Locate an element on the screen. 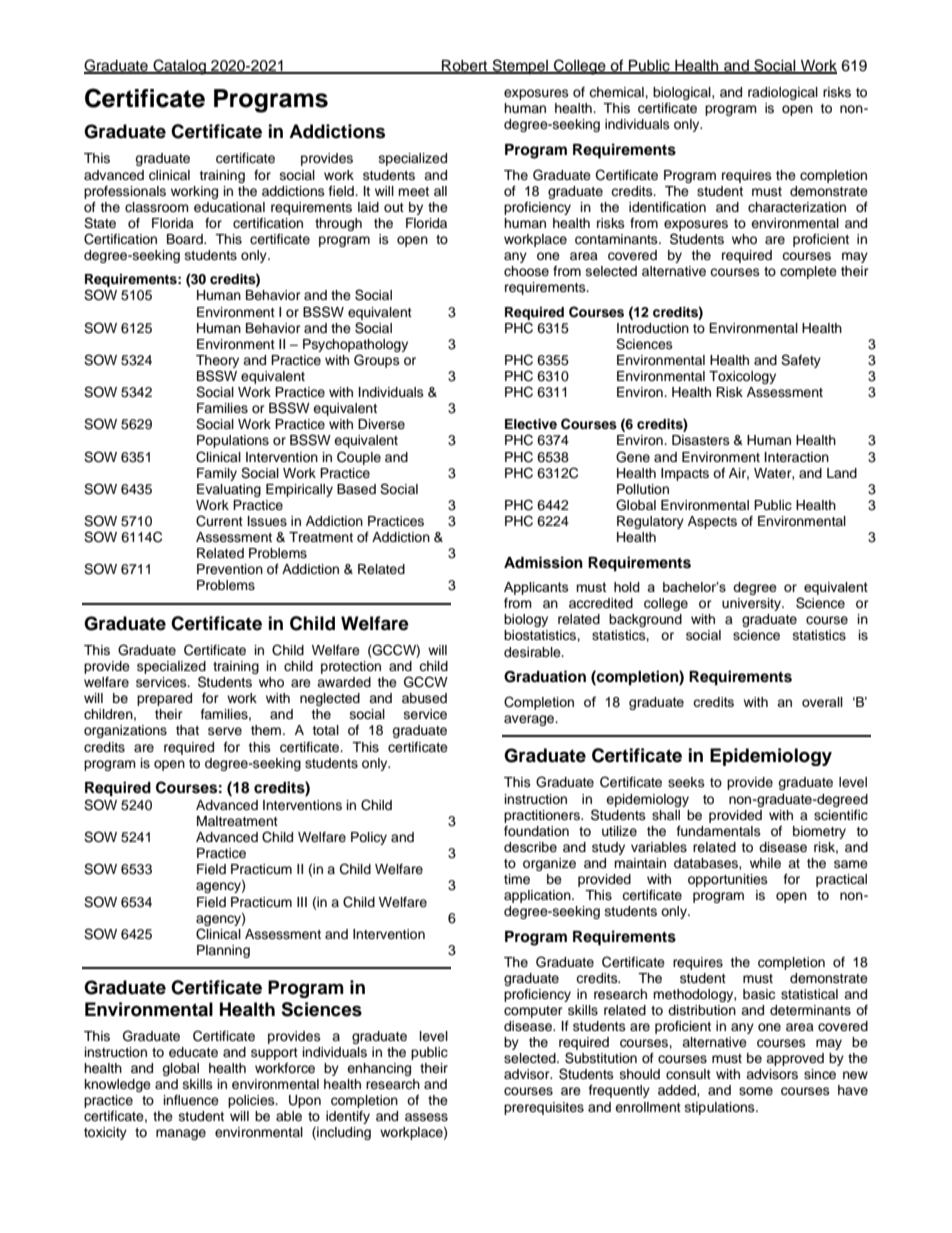 Image resolution: width=952 pixels, height=1233 pixels. radiological is located at coordinates (783, 93).
